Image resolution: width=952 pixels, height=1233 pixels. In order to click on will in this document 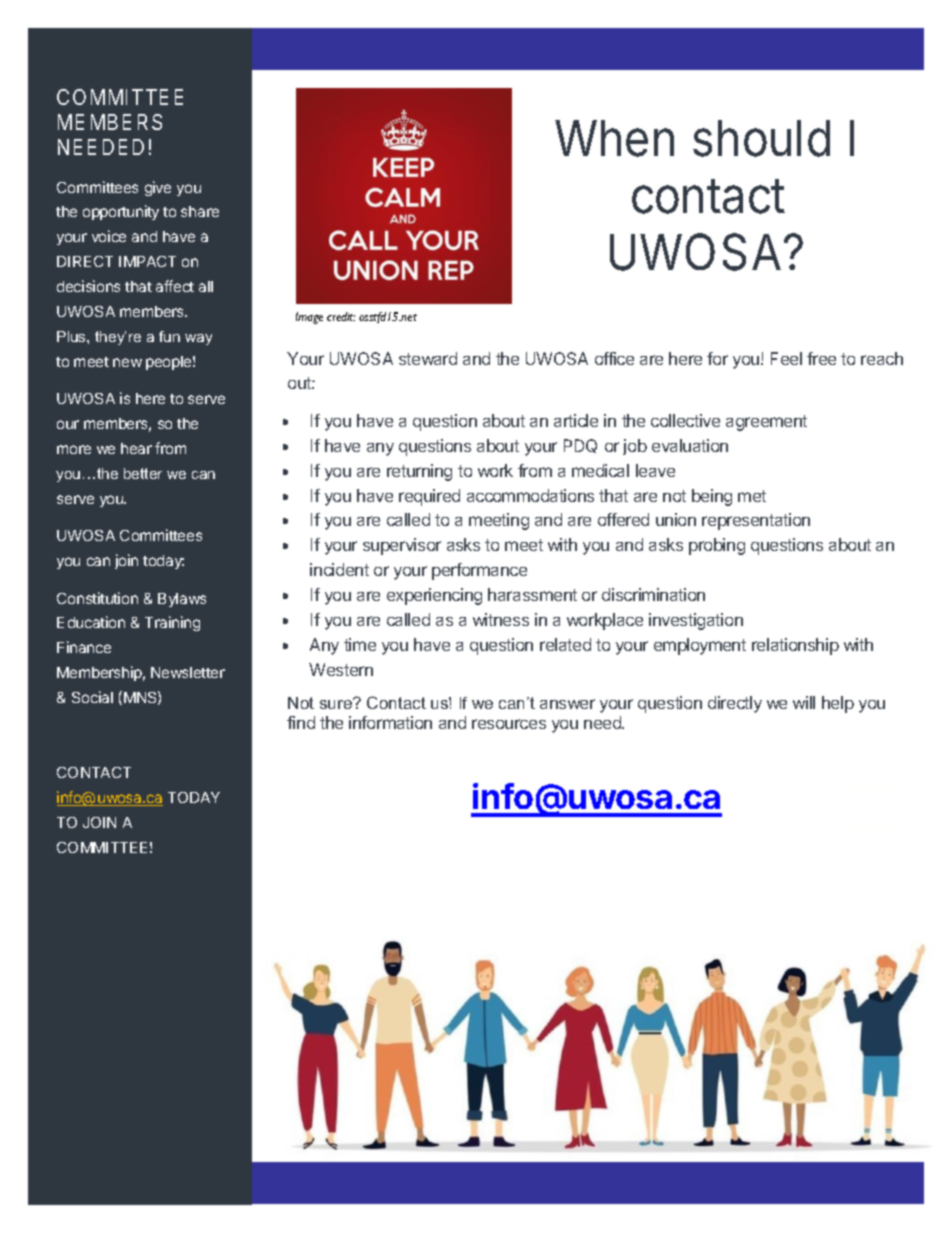, I will do `click(804, 702)`.
